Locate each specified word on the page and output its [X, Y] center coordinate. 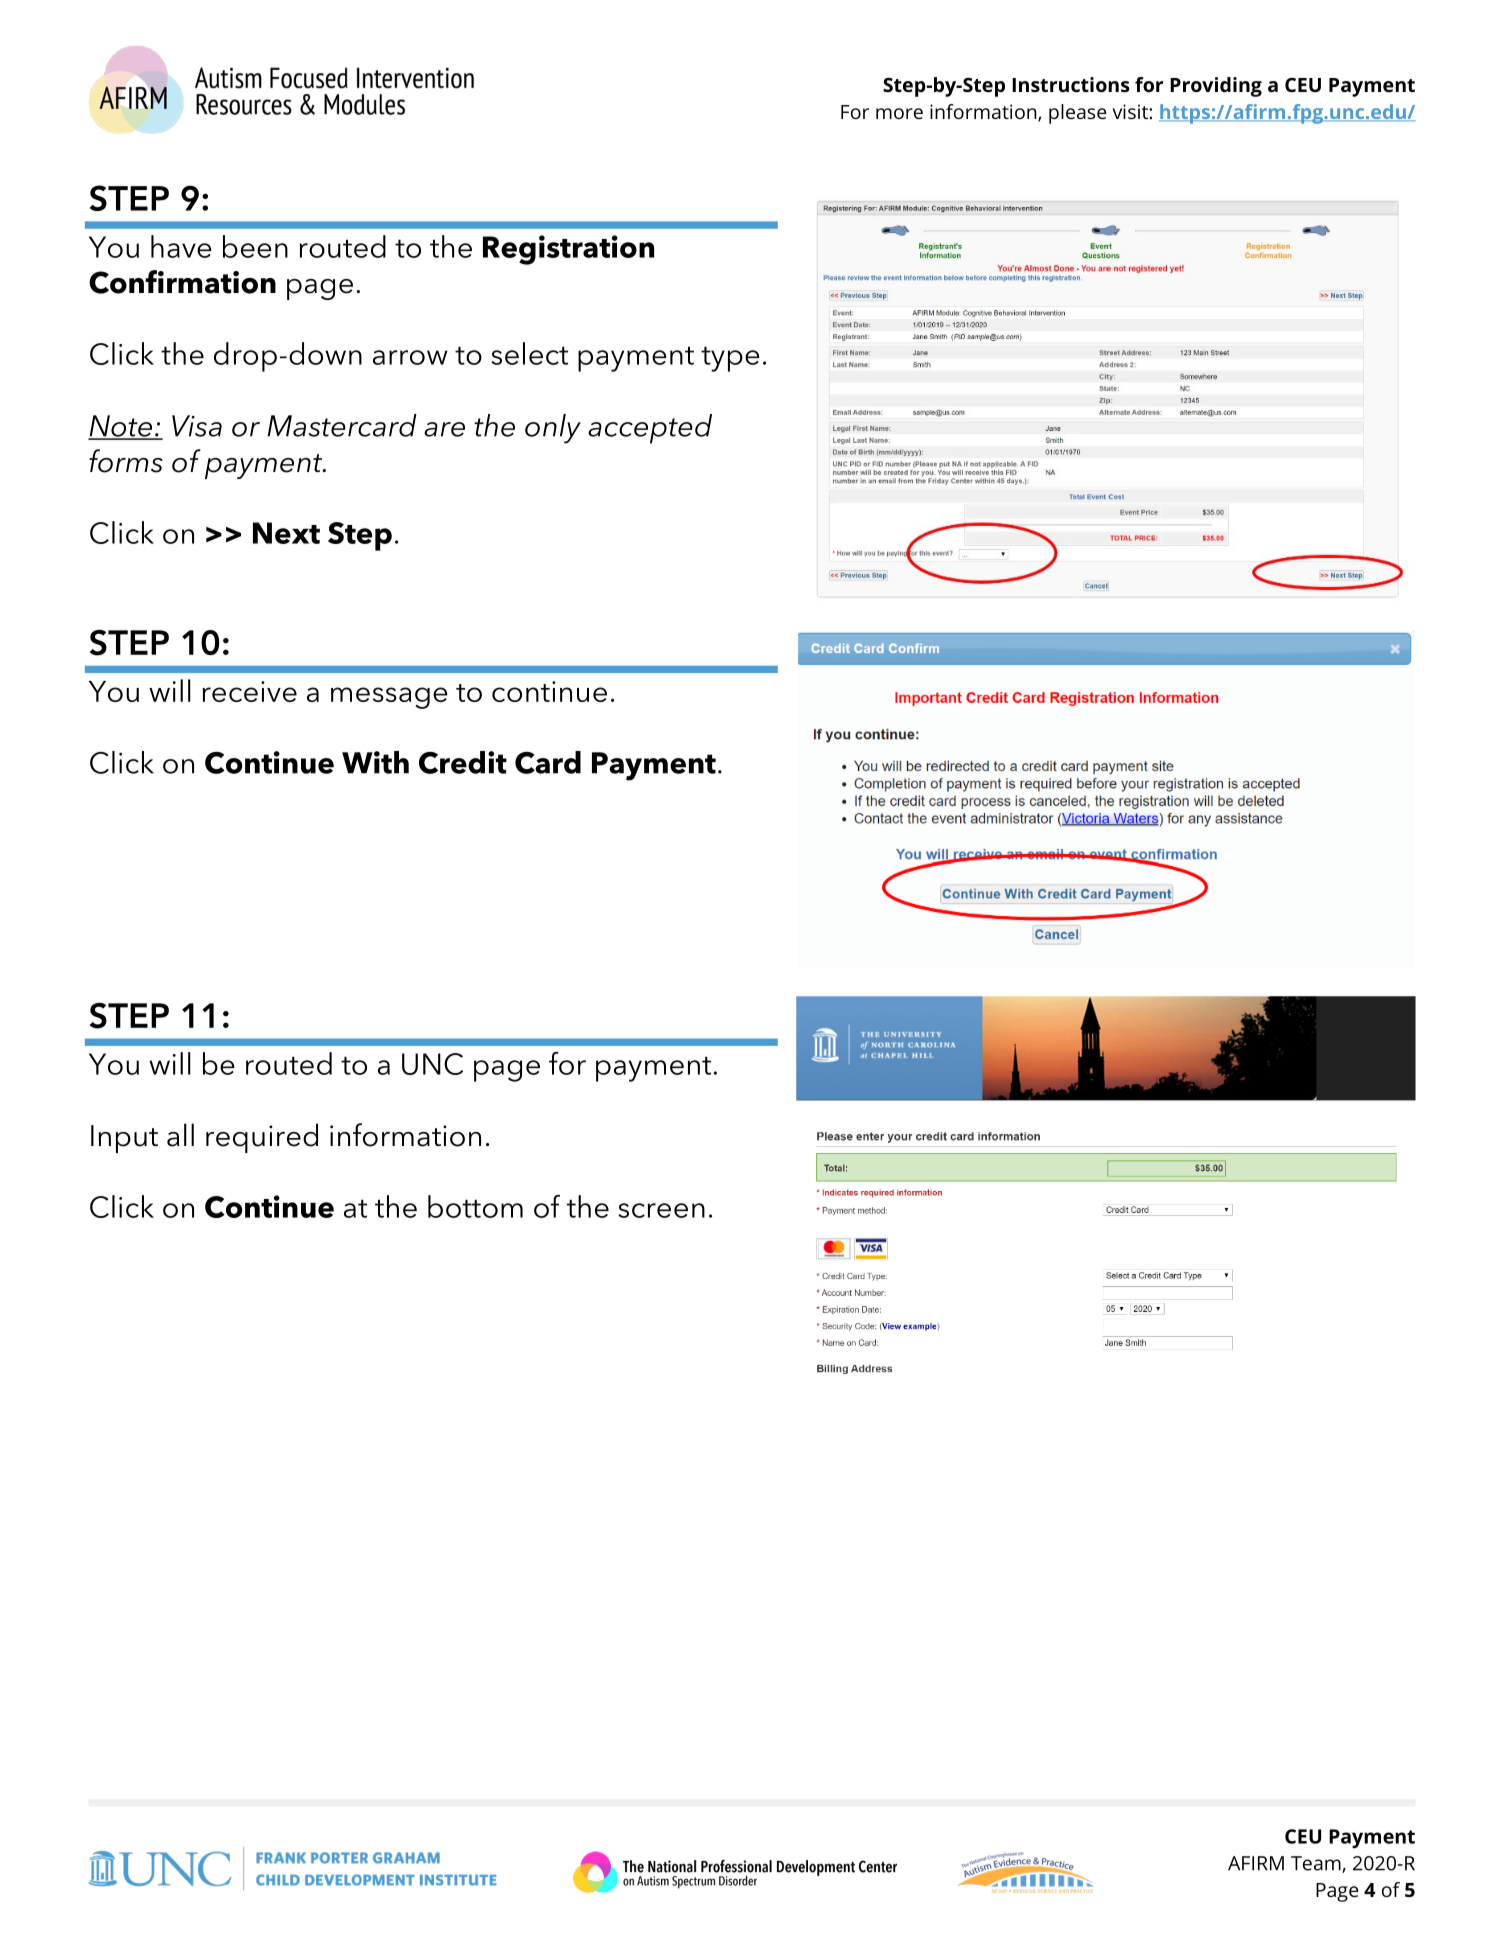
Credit [463, 762]
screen [661, 1210]
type [730, 359]
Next [286, 533]
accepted [650, 429]
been [255, 246]
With [375, 762]
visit [1131, 111]
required [262, 1138]
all [180, 1135]
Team [1317, 1864]
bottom [475, 1206]
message [389, 698]
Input [124, 1139]
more [899, 113]
